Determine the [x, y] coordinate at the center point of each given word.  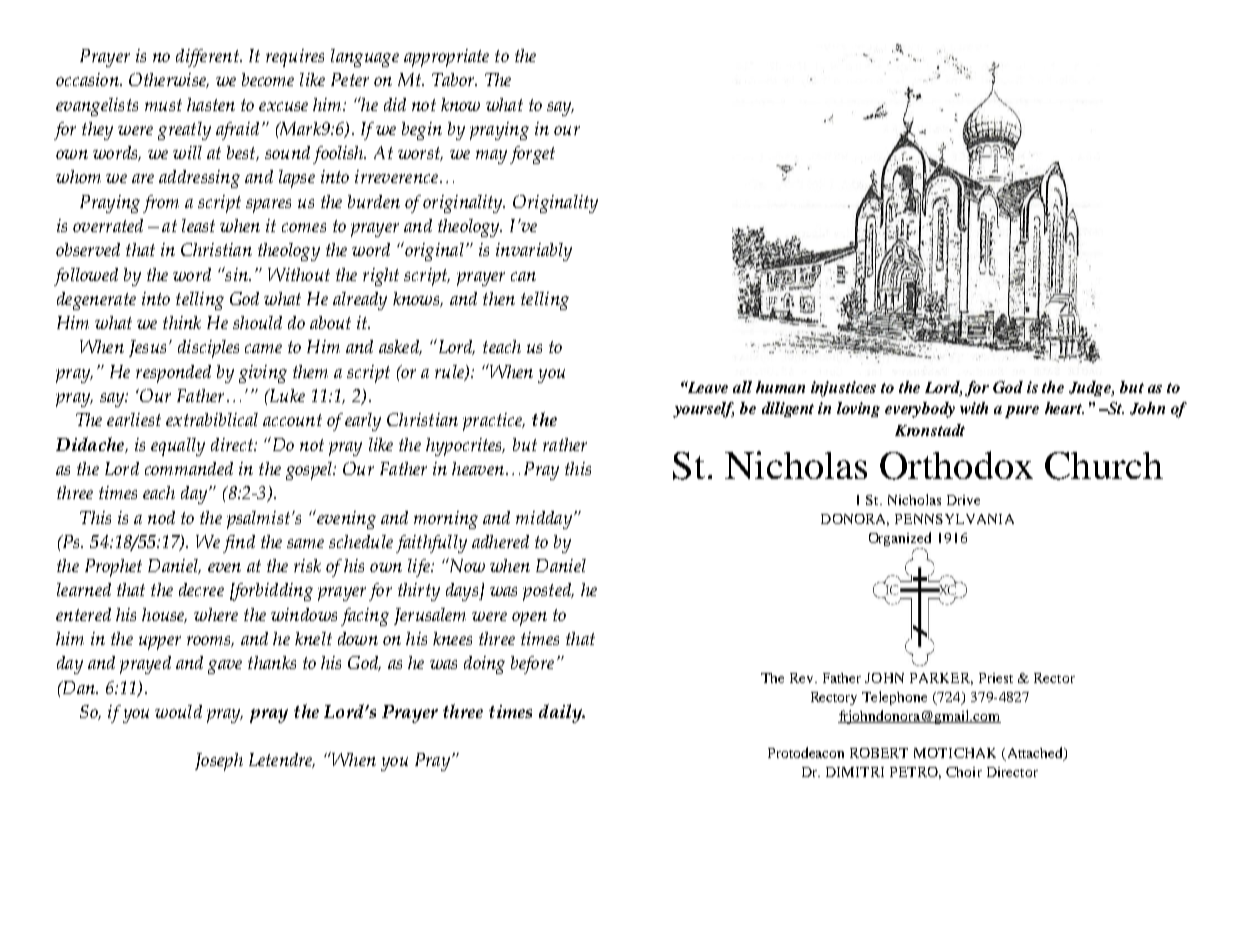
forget [532, 155]
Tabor [454, 79]
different [208, 58]
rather [565, 444]
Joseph [219, 762]
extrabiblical [212, 419]
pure [1022, 412]
